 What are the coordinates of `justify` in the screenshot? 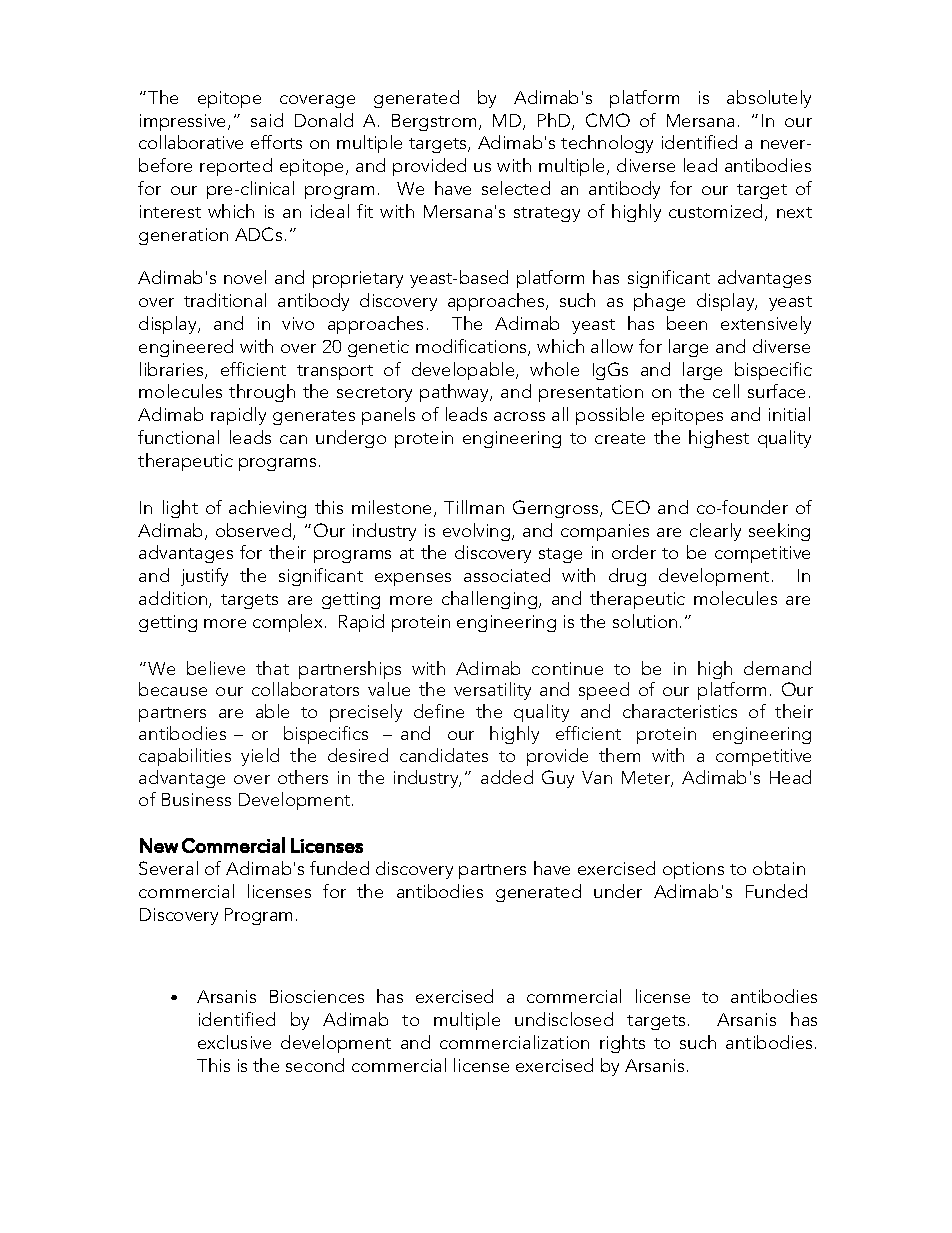 It's located at (204, 577).
